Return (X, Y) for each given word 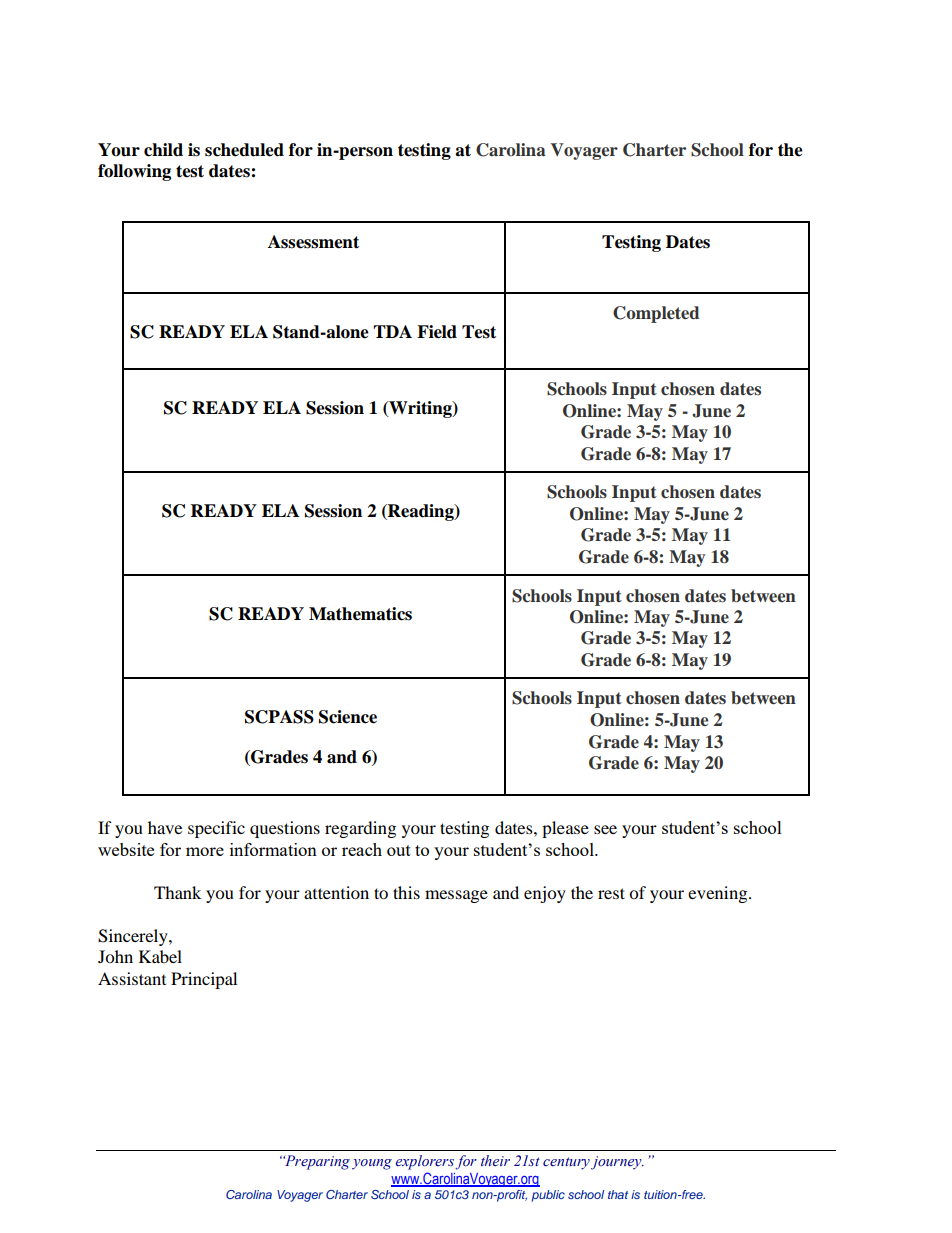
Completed (656, 314)
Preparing (316, 1162)
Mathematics (360, 614)
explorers (425, 1162)
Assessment (313, 242)
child (163, 150)
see (605, 829)
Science (348, 717)
